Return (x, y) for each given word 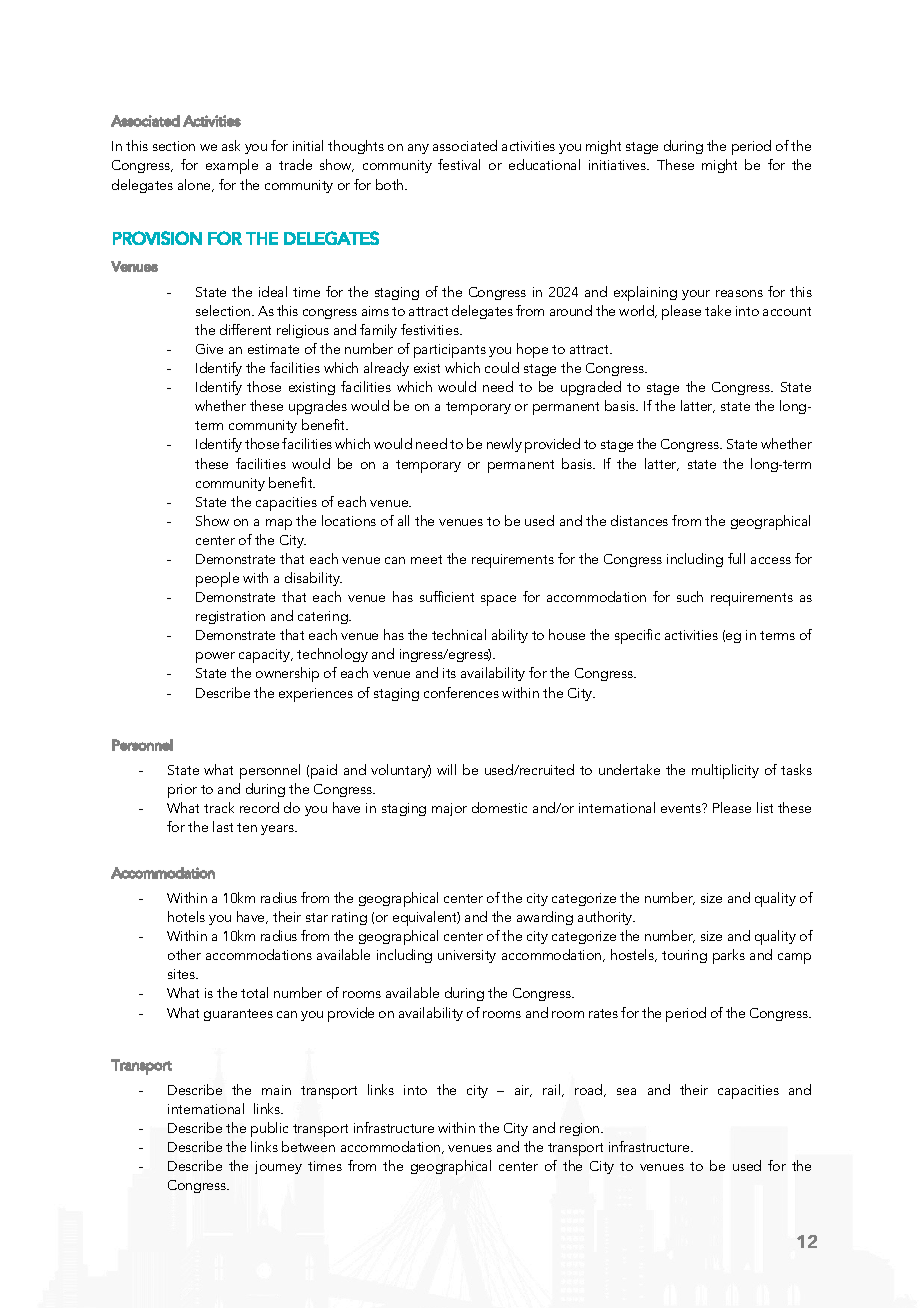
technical (459, 634)
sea (626, 1091)
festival (459, 164)
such (690, 596)
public (269, 1129)
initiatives (619, 165)
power (215, 657)
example (232, 166)
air (523, 1091)
